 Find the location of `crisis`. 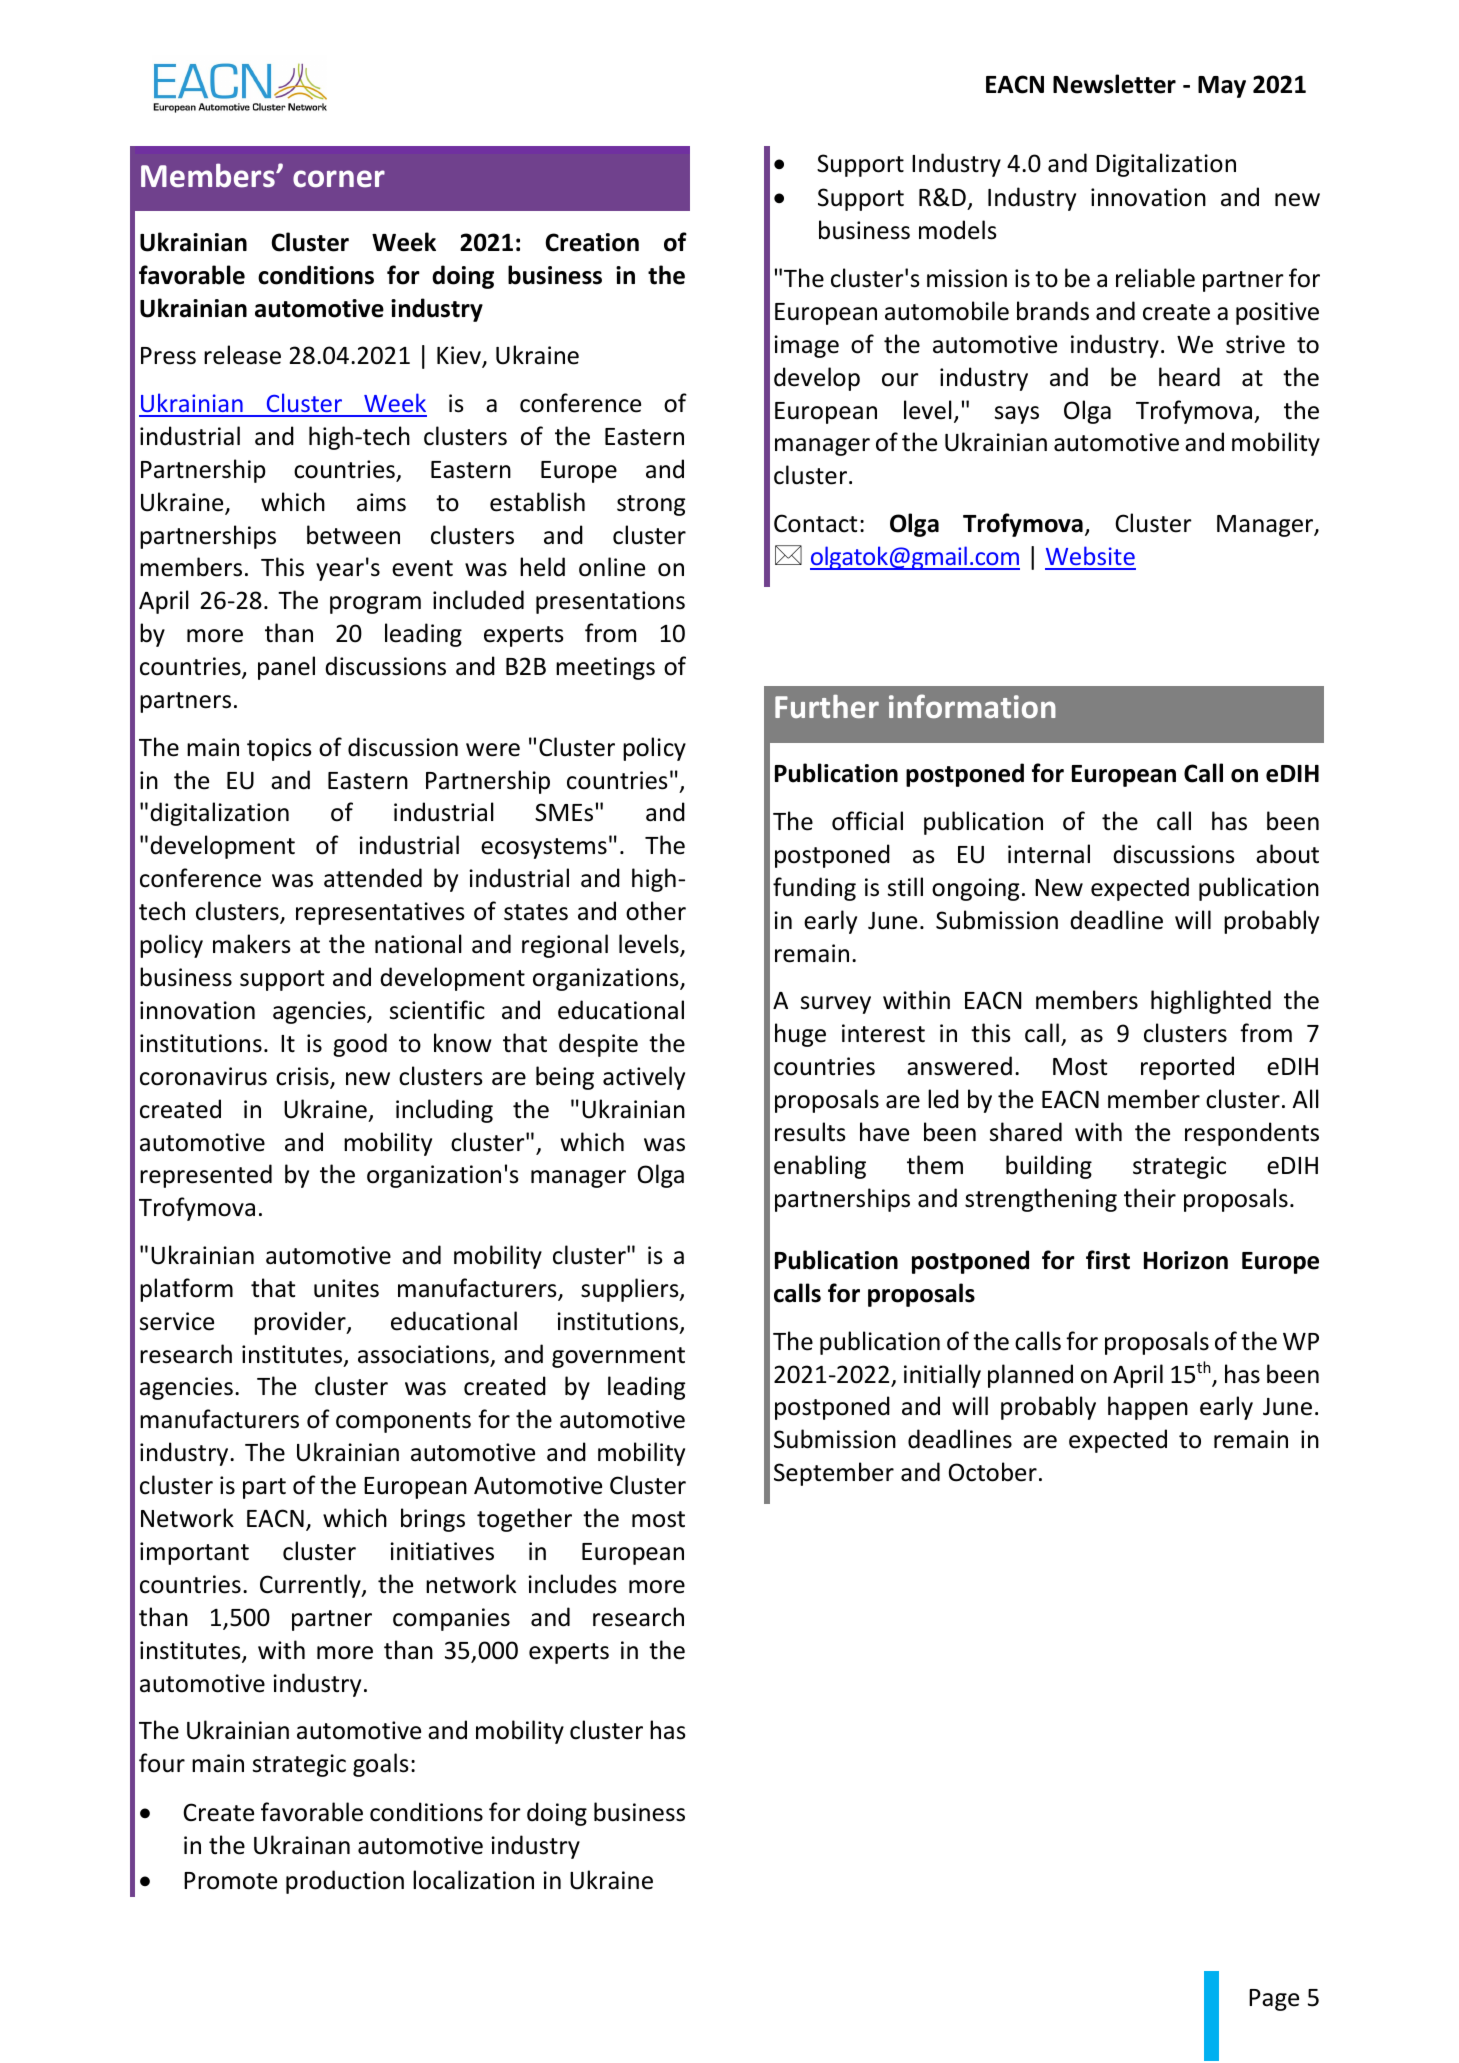

crisis is located at coordinates (303, 1077).
